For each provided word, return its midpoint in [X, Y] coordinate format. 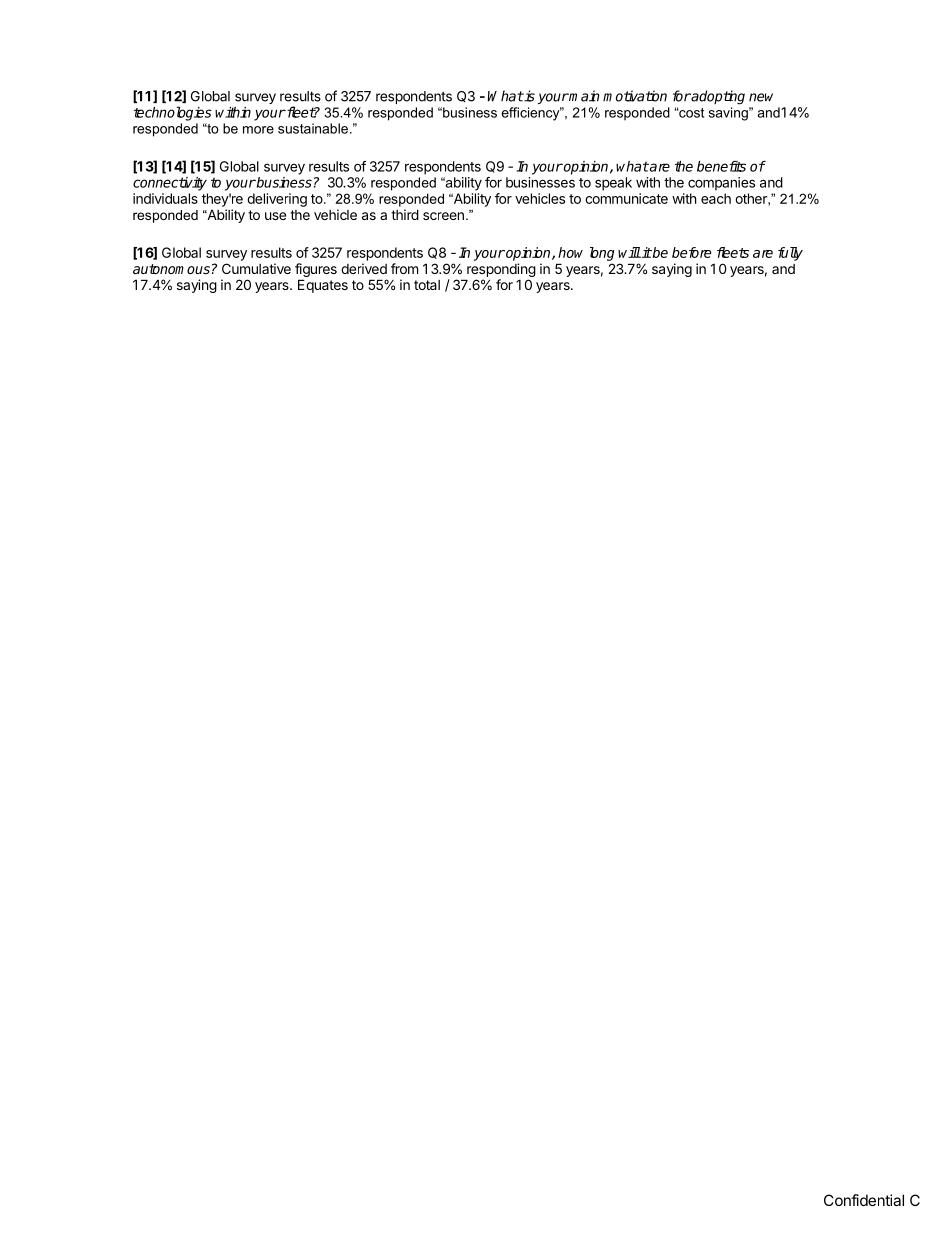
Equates [323, 286]
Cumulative [256, 268]
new [761, 97]
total [427, 285]
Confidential [864, 1200]
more [258, 130]
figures [316, 270]
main [584, 96]
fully [790, 254]
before [691, 252]
